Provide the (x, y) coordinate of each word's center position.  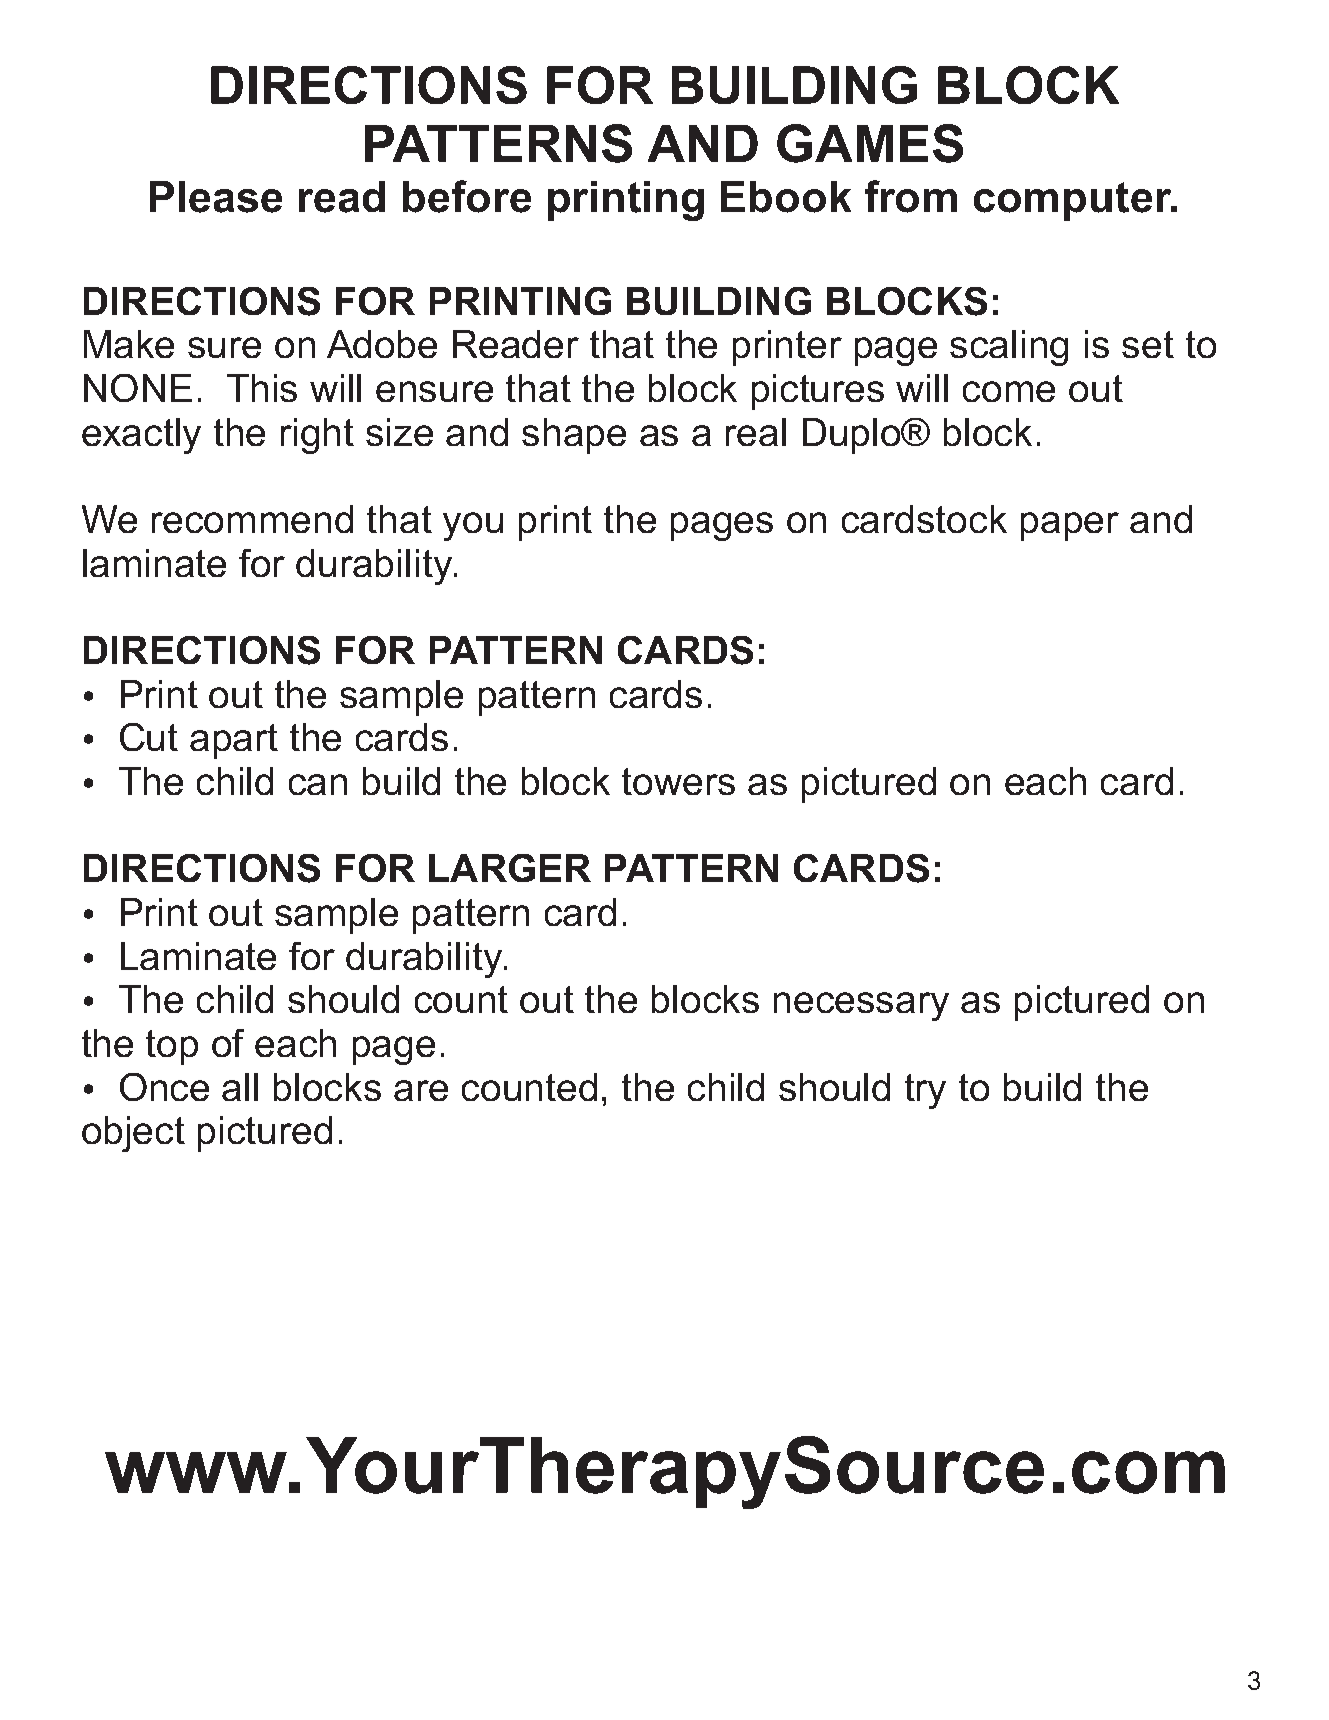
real (756, 432)
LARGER (510, 868)
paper (1070, 526)
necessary (861, 1006)
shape (574, 436)
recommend (252, 519)
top (172, 1047)
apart (234, 741)
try (925, 1091)
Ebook (786, 197)
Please (216, 197)
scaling (1009, 348)
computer (1074, 201)
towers (678, 781)
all (240, 1087)
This (262, 388)
